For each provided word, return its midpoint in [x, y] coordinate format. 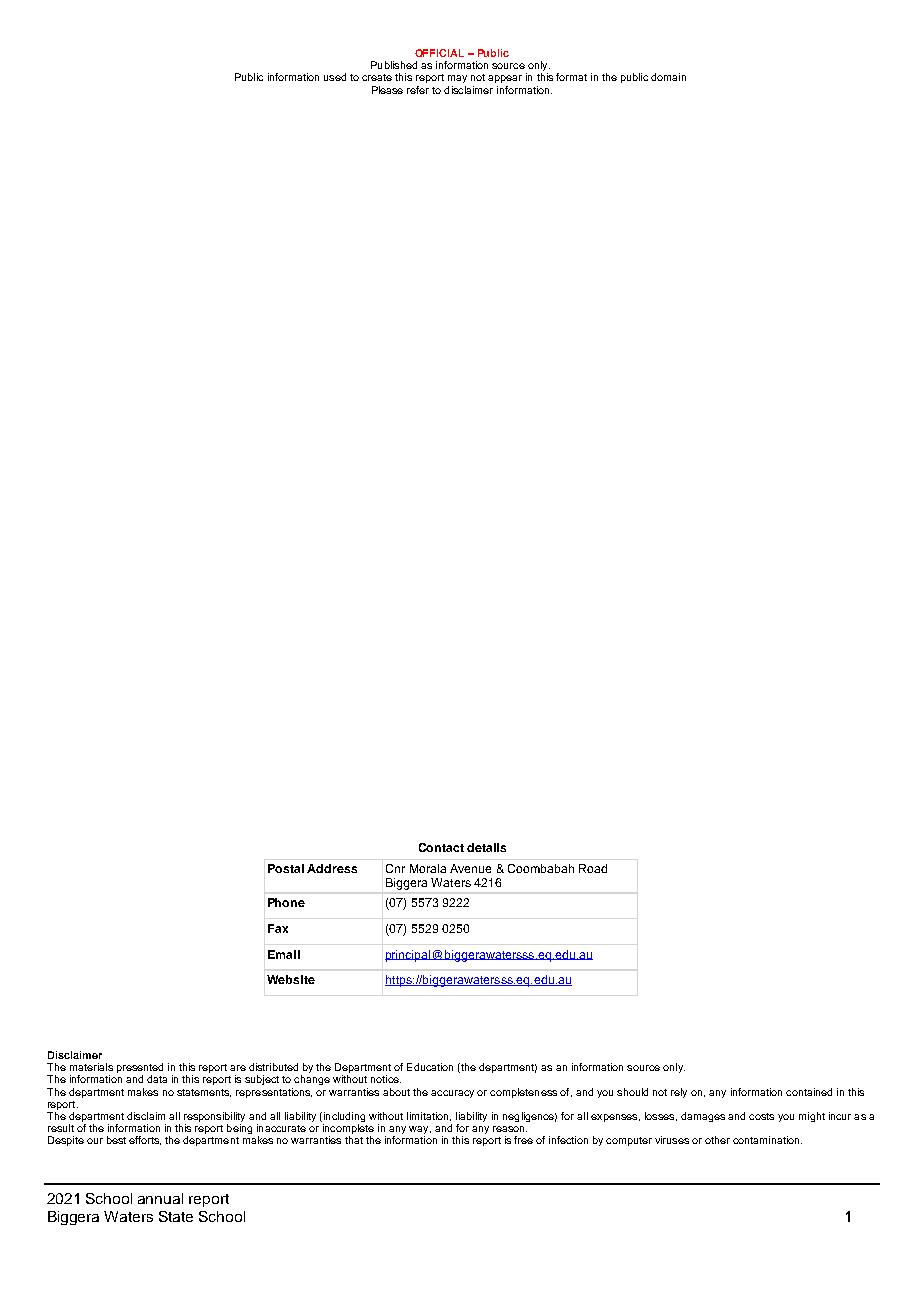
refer [418, 90]
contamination [767, 1140]
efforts [145, 1140]
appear [505, 79]
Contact [441, 847]
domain [668, 77]
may [457, 79]
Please [387, 90]
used [335, 77]
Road [593, 868]
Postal [286, 868]
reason [510, 1129]
